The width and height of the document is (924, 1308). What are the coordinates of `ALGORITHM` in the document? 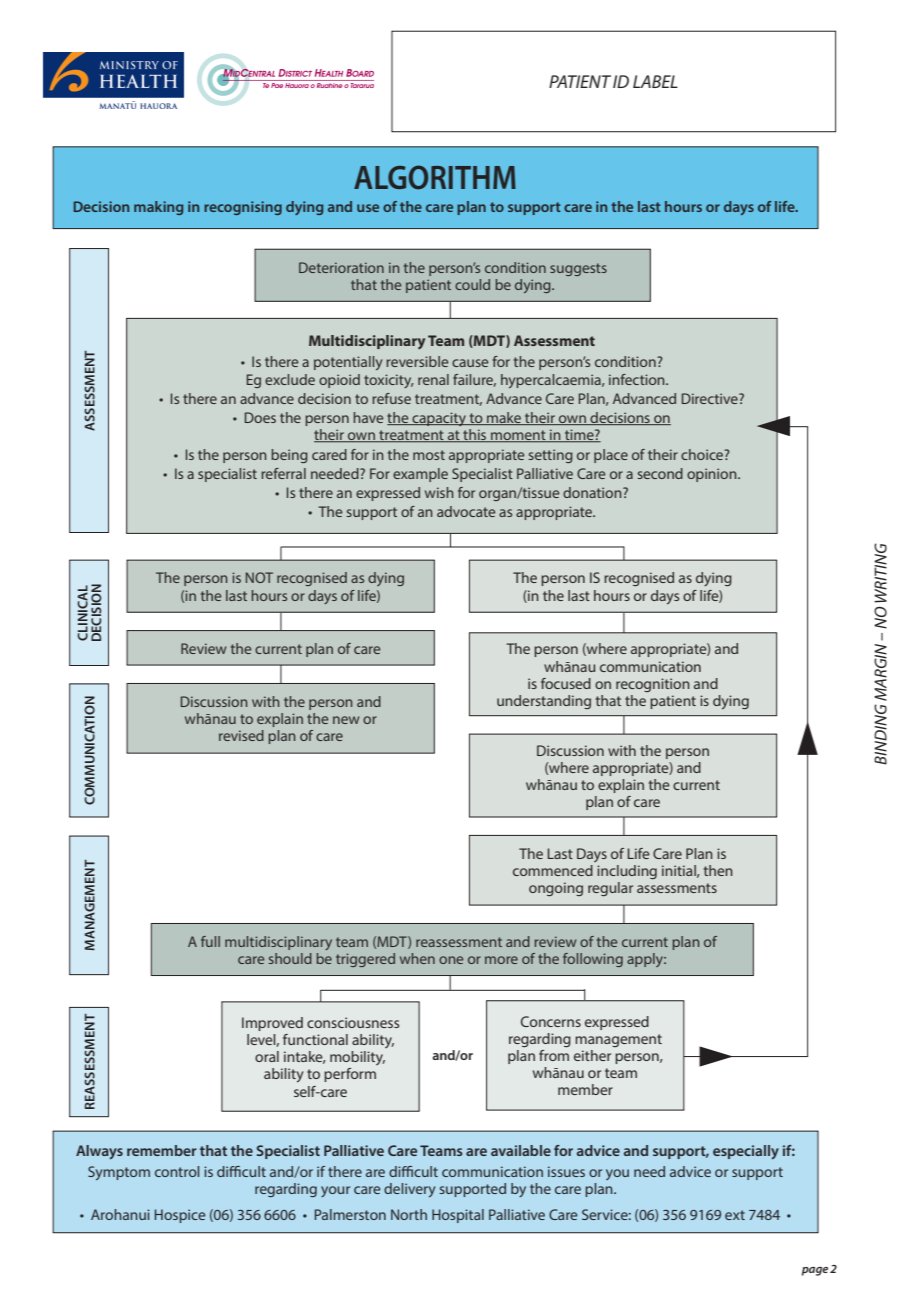 It's located at (435, 177).
